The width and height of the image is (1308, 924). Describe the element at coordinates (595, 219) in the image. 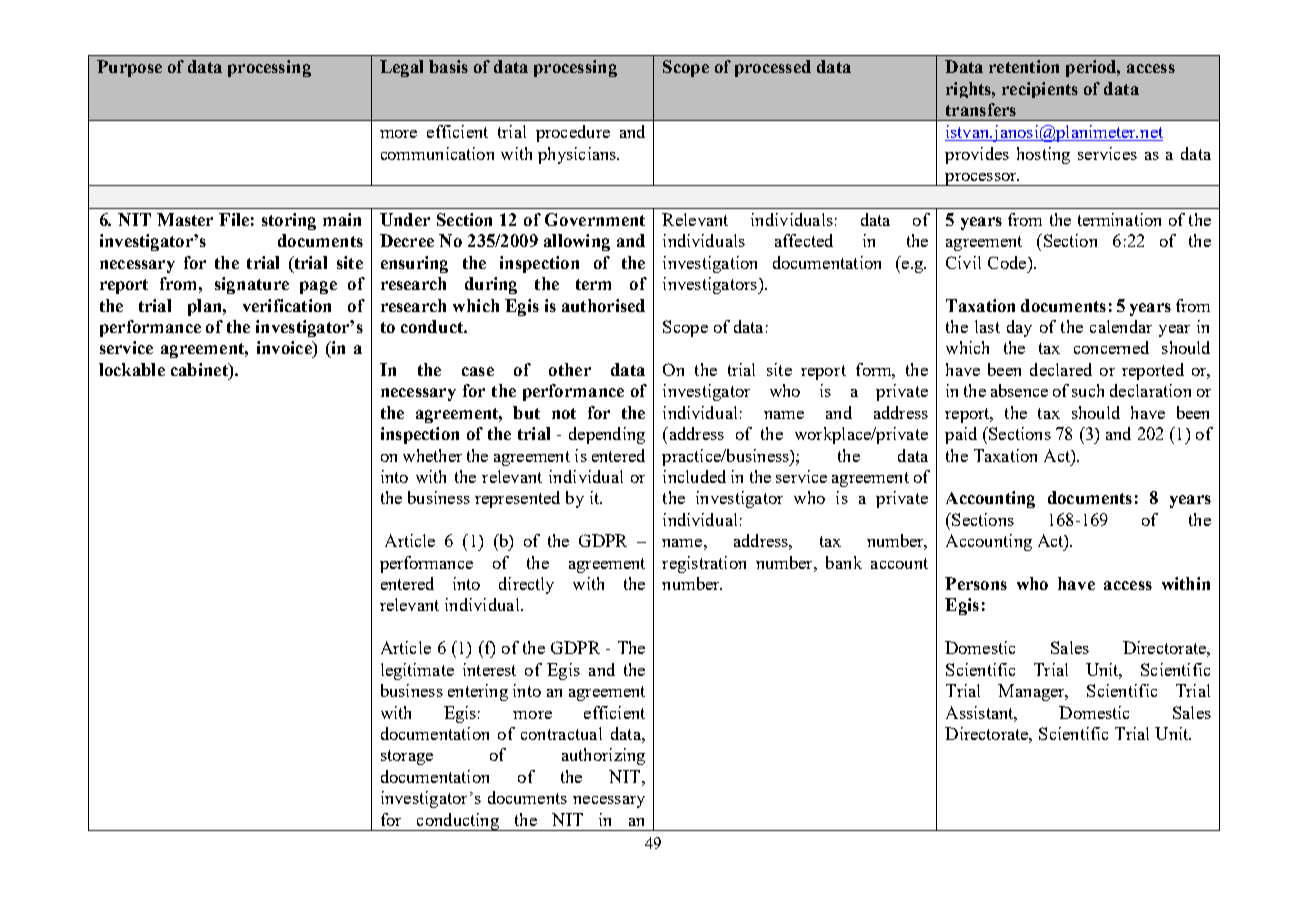

I see `Government` at that location.
